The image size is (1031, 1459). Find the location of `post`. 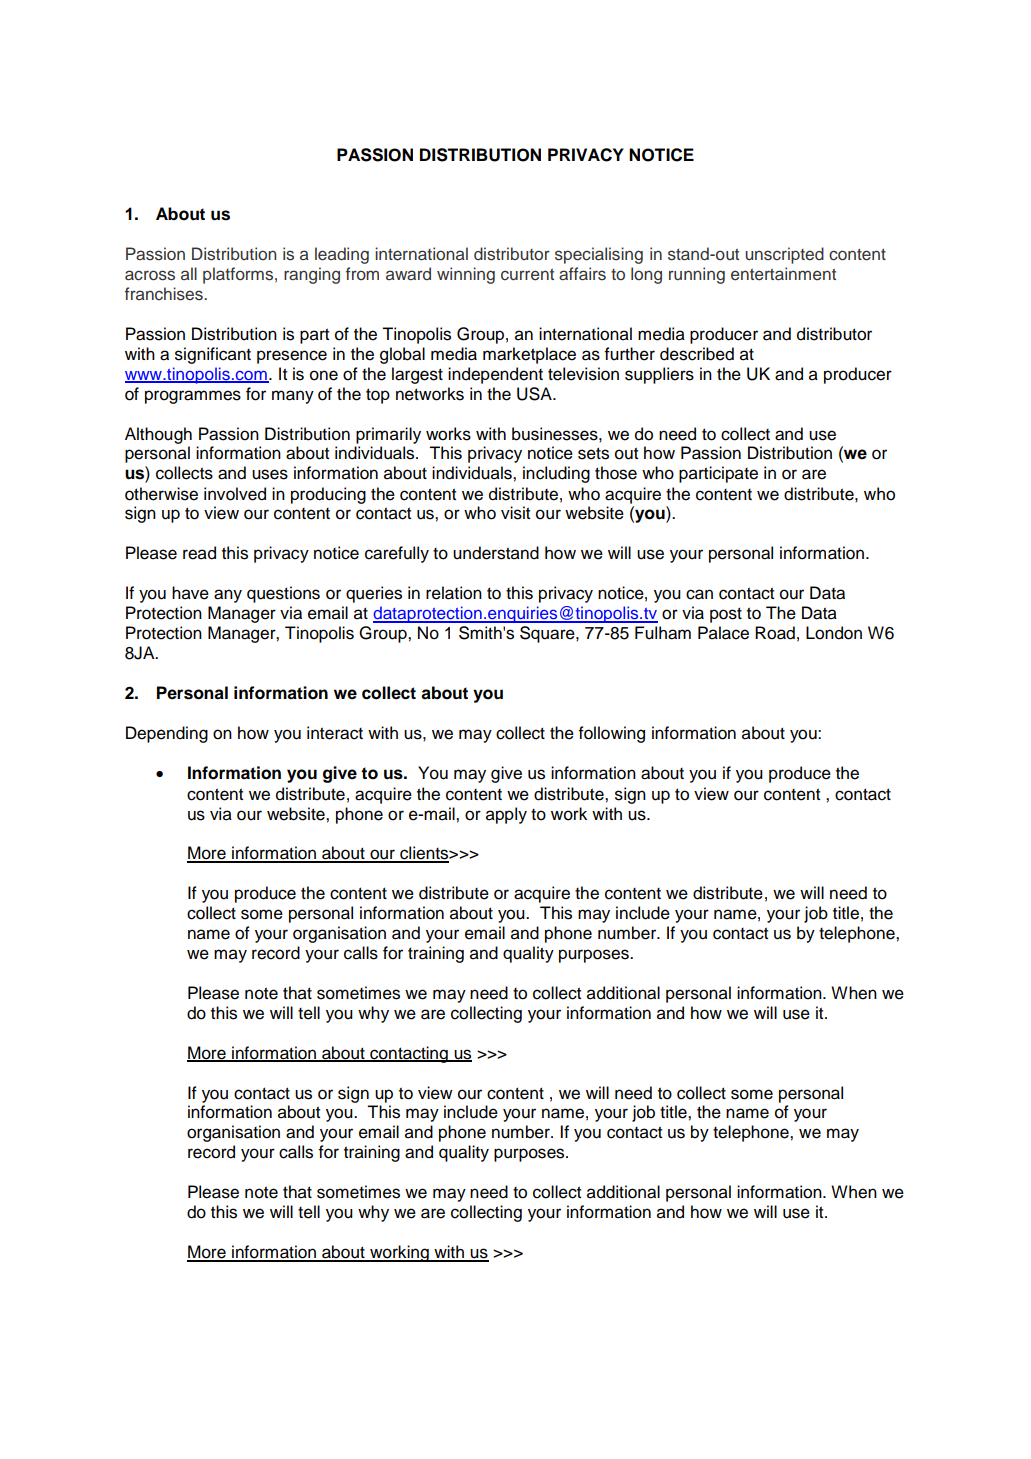

post is located at coordinates (726, 615).
